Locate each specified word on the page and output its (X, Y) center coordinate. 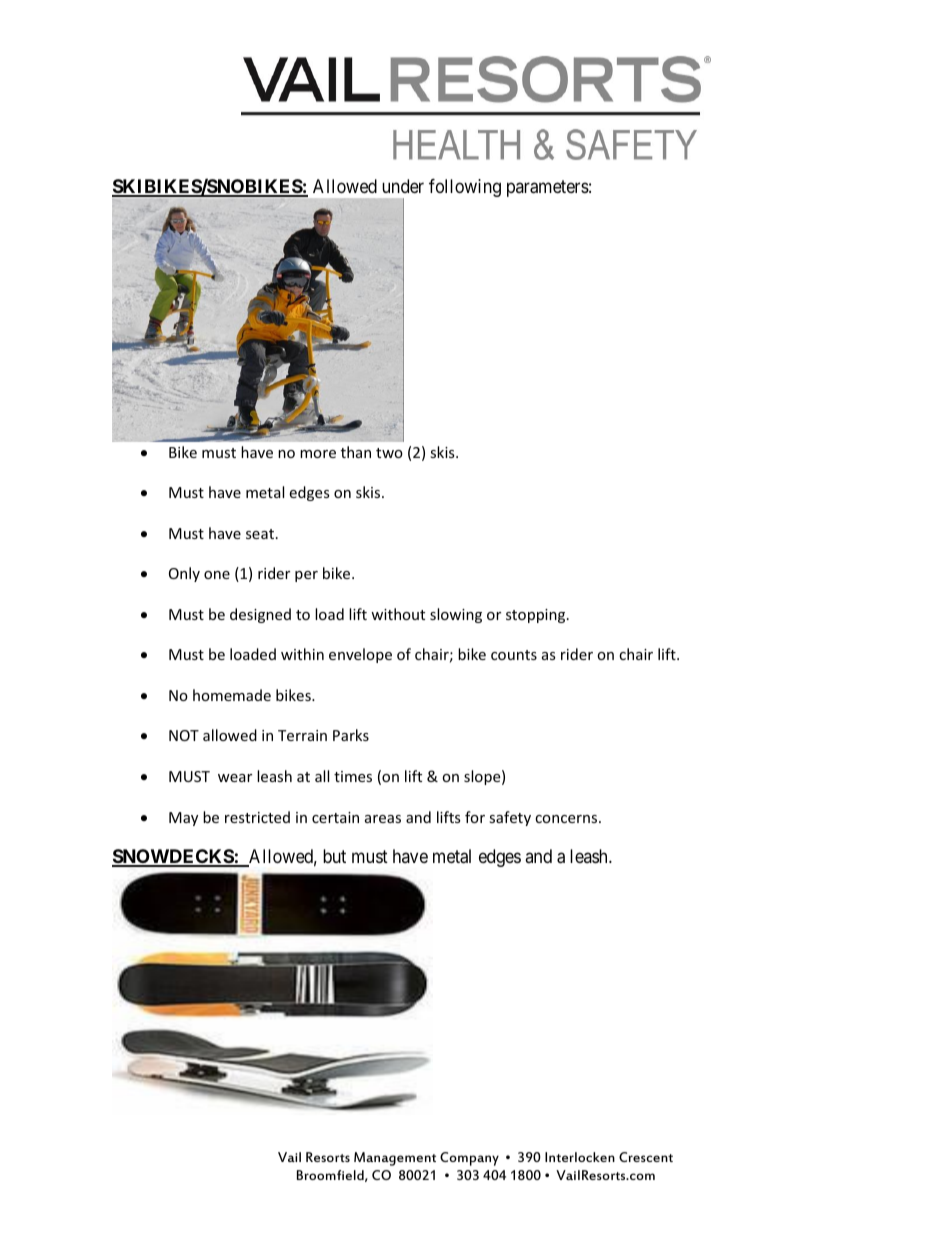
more (318, 454)
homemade (232, 695)
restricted (257, 817)
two (389, 453)
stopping (537, 616)
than (356, 452)
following (465, 188)
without (398, 614)
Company (469, 1159)
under (403, 186)
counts (514, 655)
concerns (567, 819)
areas (383, 819)
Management (395, 1159)
